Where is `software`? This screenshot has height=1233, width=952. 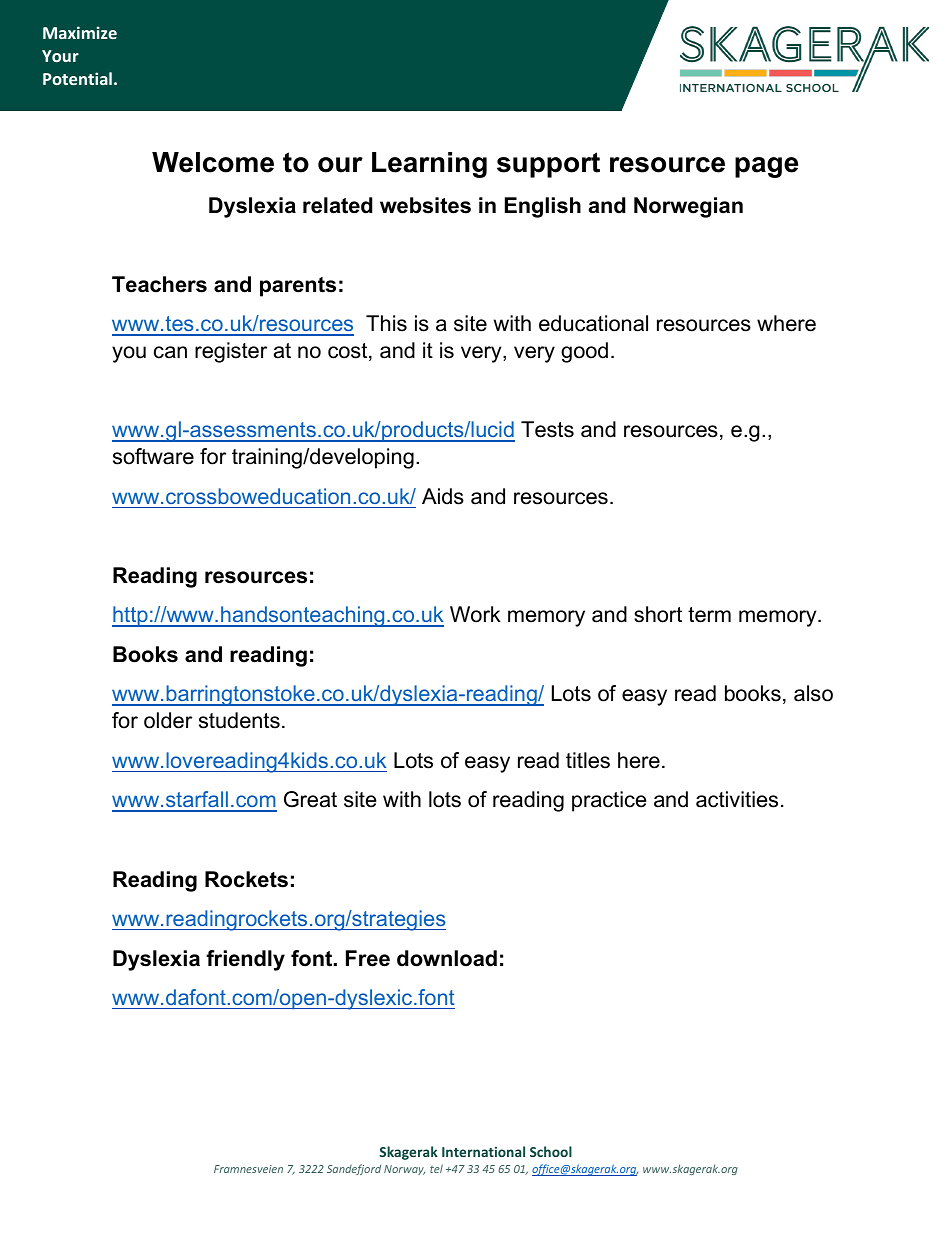 software is located at coordinates (153, 456).
